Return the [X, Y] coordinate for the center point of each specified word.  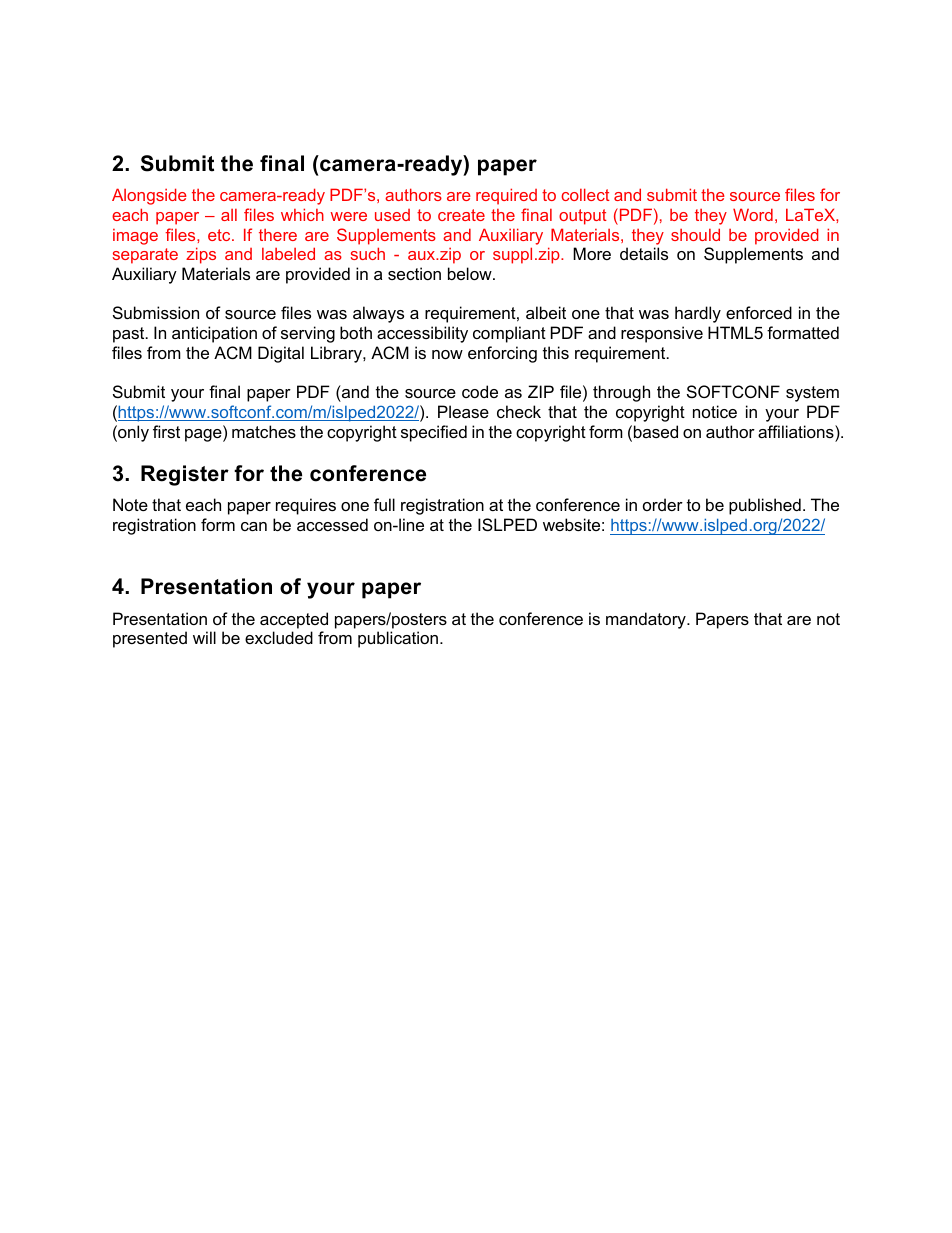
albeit [546, 312]
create [461, 215]
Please [463, 411]
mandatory [647, 620]
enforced [759, 312]
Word [753, 214]
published [765, 506]
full [384, 504]
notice [715, 411]
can [254, 526]
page [204, 435]
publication [399, 639]
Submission [156, 312]
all [229, 215]
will [204, 637]
